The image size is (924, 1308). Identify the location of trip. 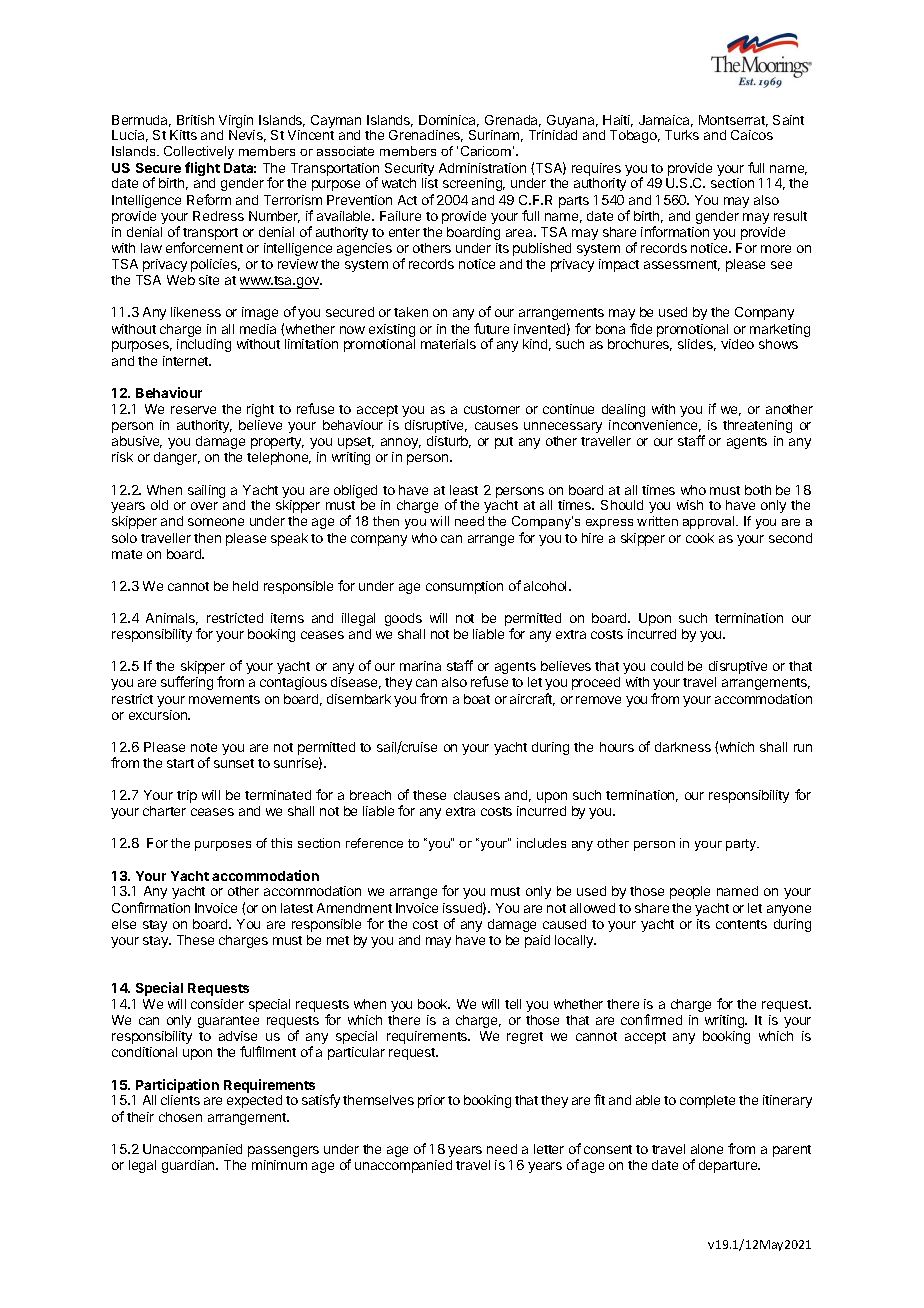
(187, 796).
